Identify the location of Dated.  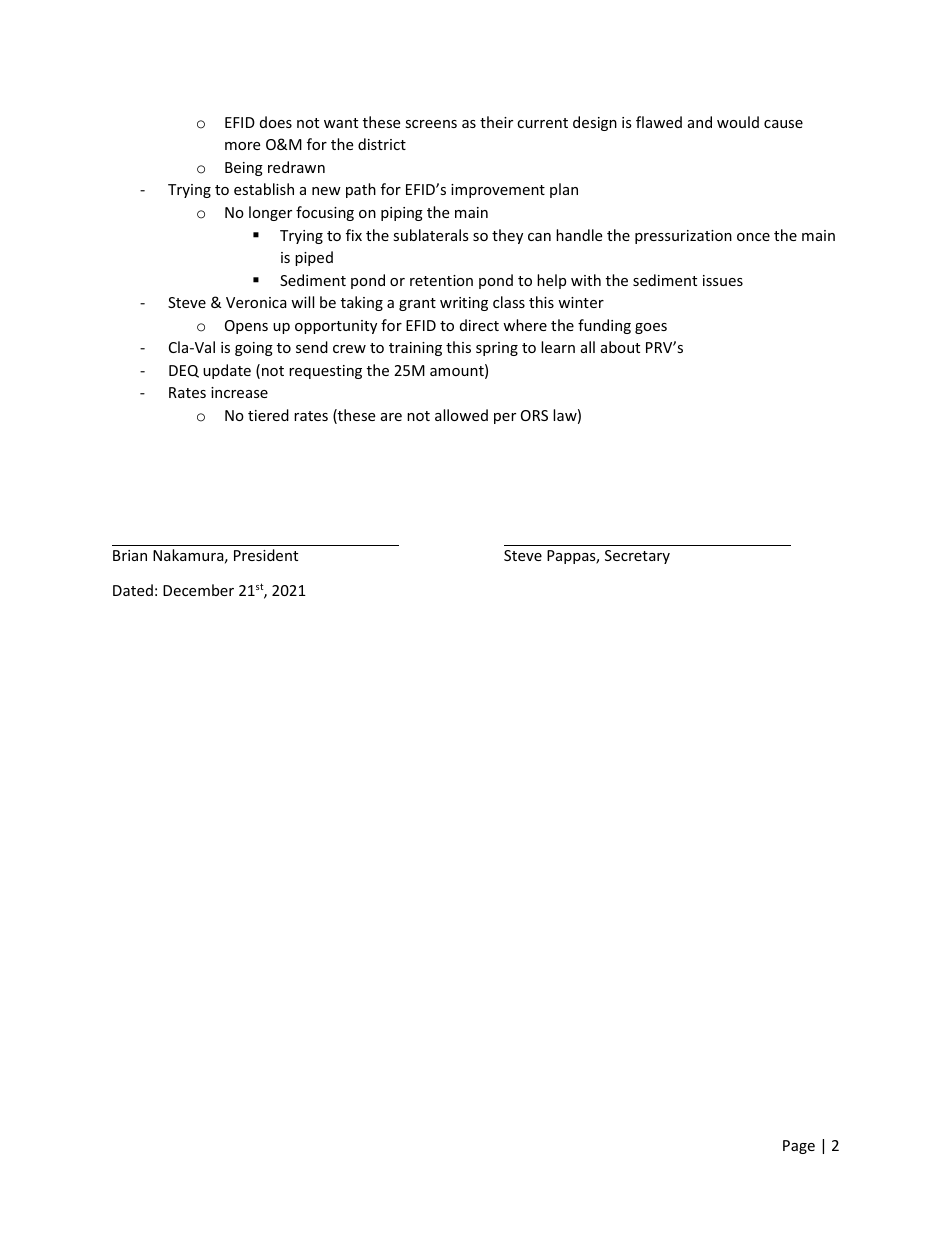
(133, 590).
